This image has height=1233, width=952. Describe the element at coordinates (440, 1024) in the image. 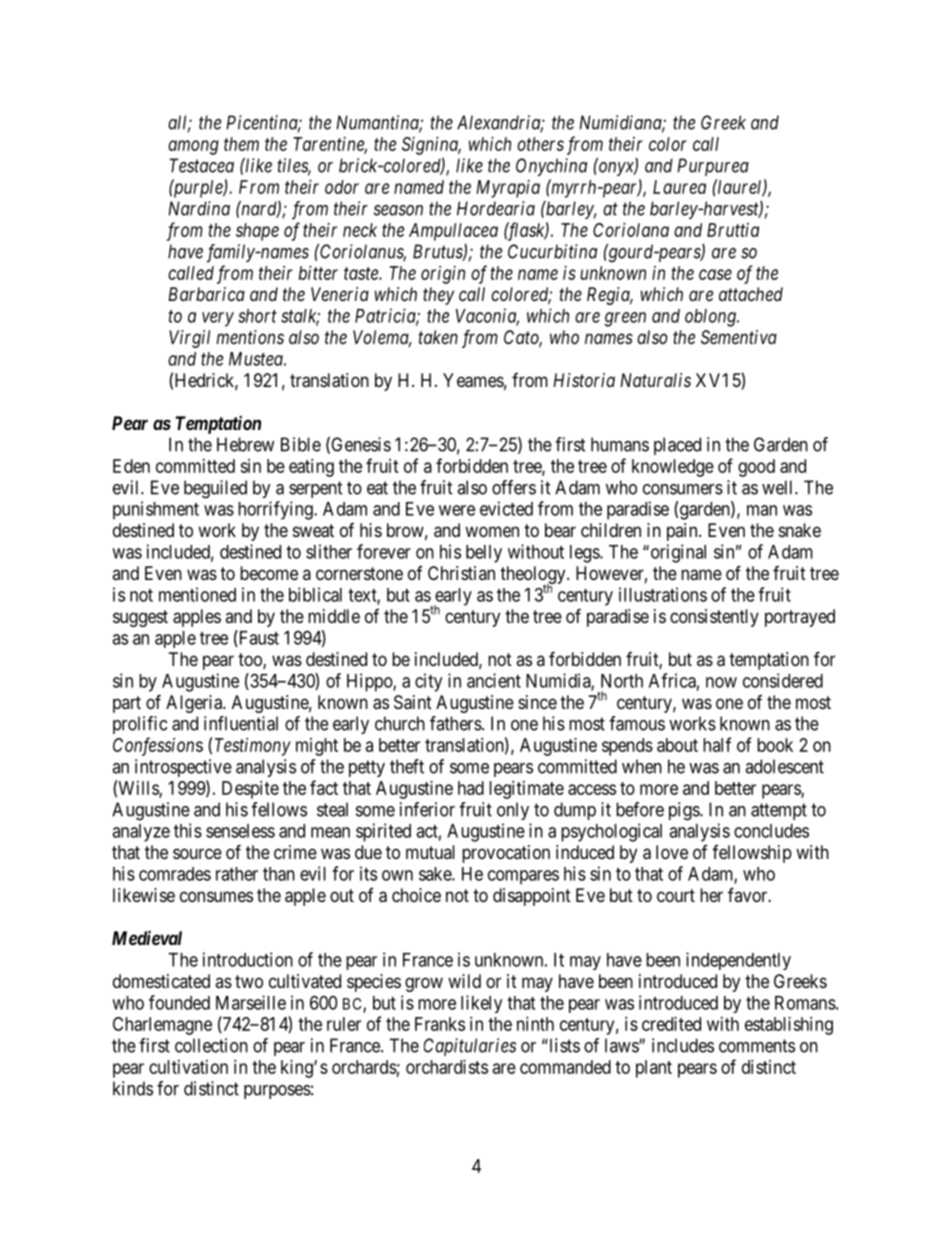

I see `Franks` at that location.
